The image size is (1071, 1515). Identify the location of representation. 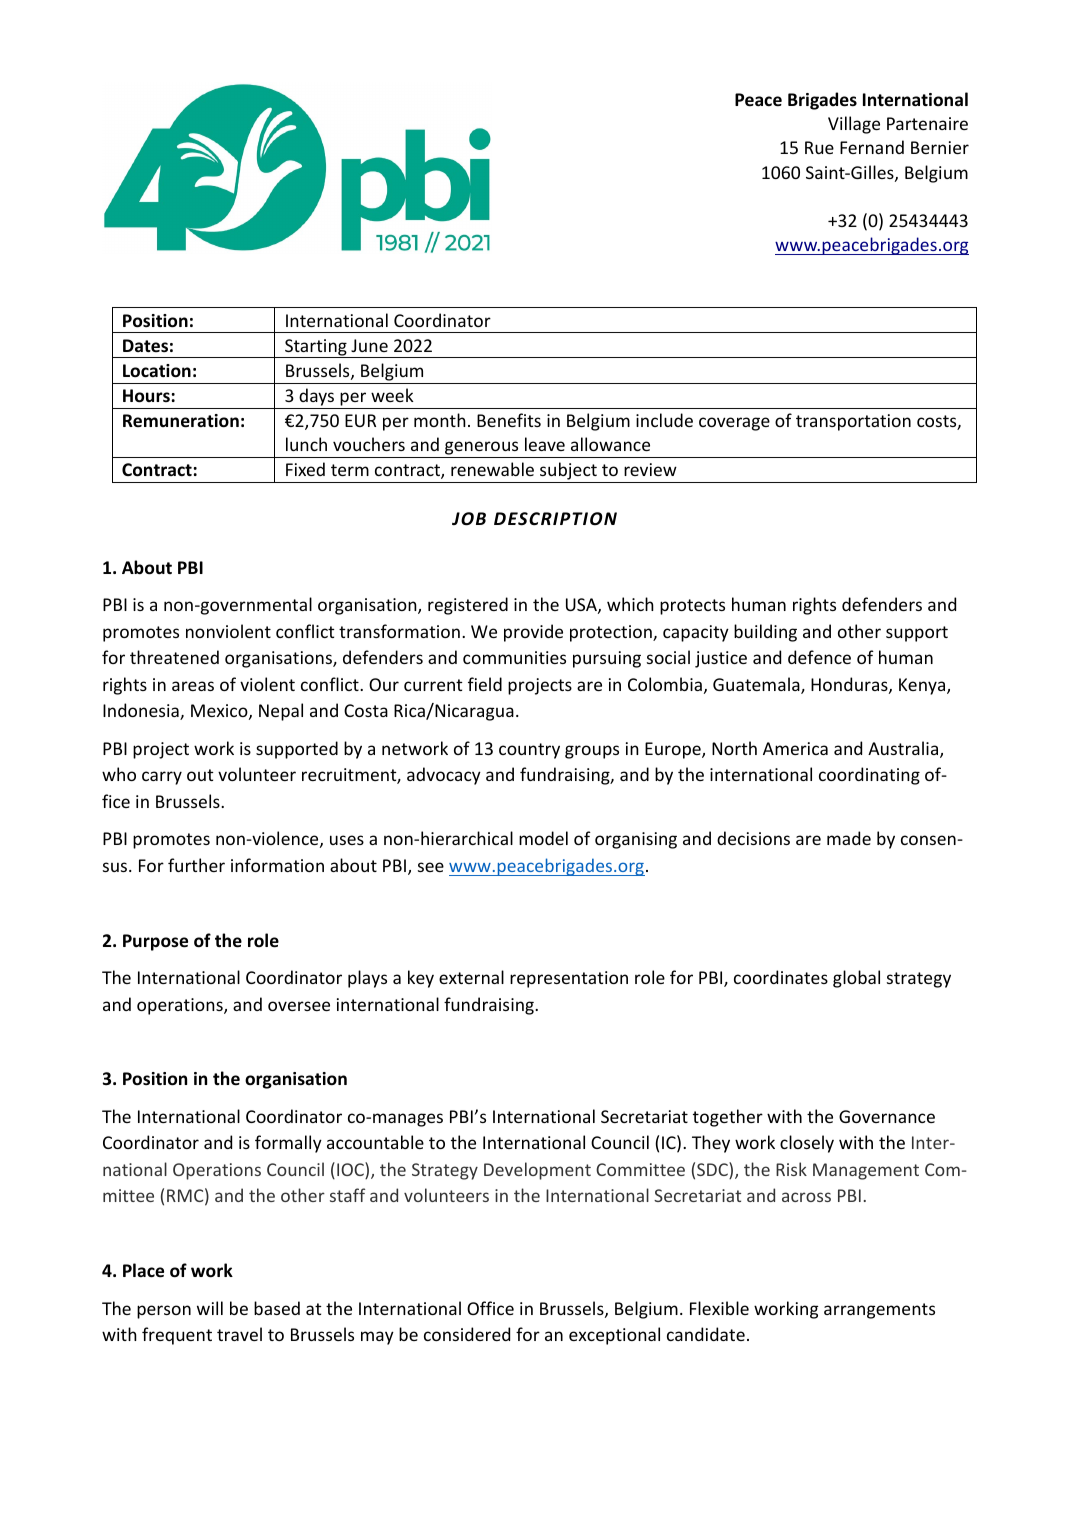
(569, 979).
